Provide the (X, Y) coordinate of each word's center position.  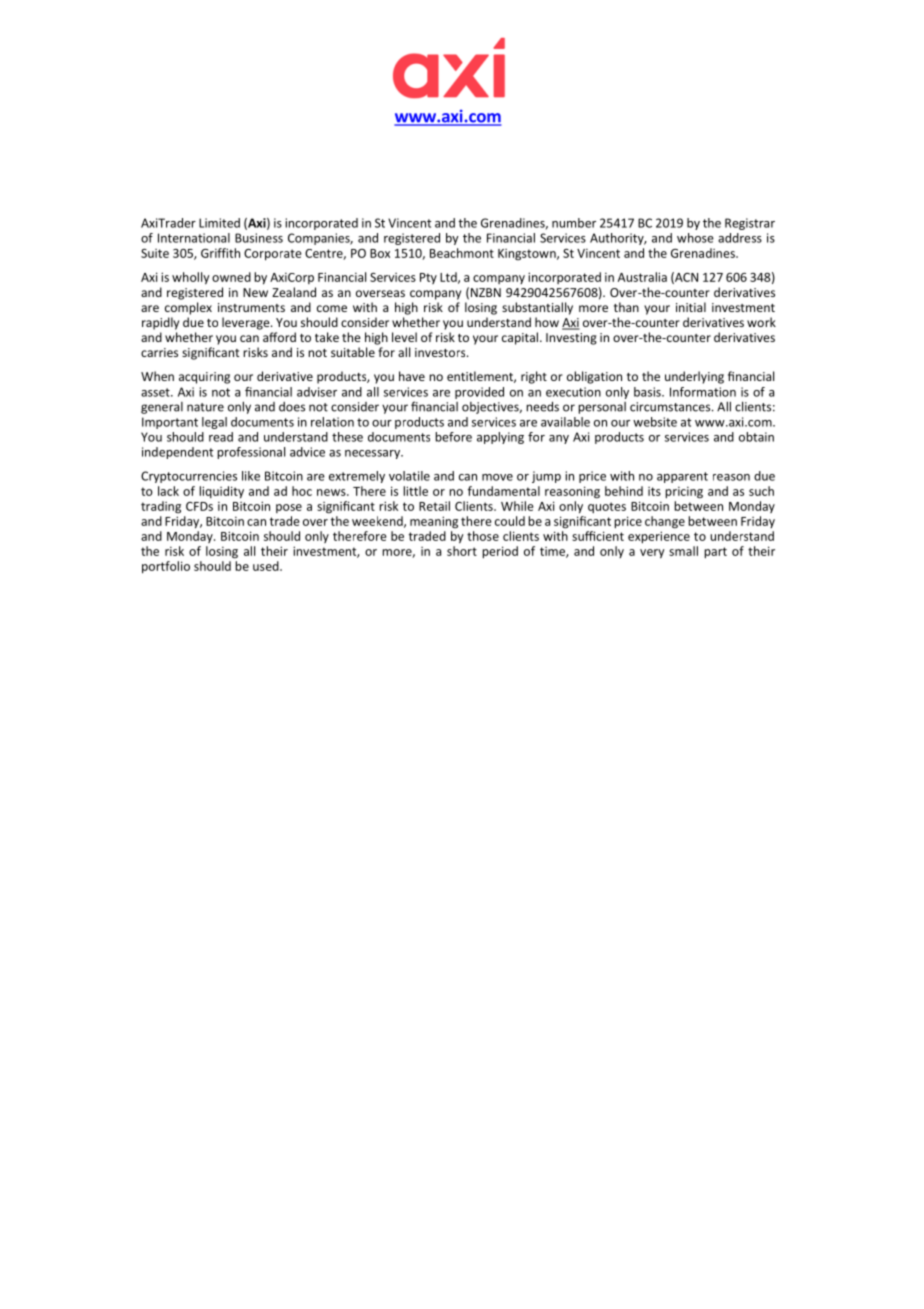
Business (259, 238)
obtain (756, 437)
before (453, 437)
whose (695, 238)
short (462, 551)
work (761, 322)
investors (441, 352)
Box (380, 253)
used (267, 566)
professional (251, 453)
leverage (247, 323)
